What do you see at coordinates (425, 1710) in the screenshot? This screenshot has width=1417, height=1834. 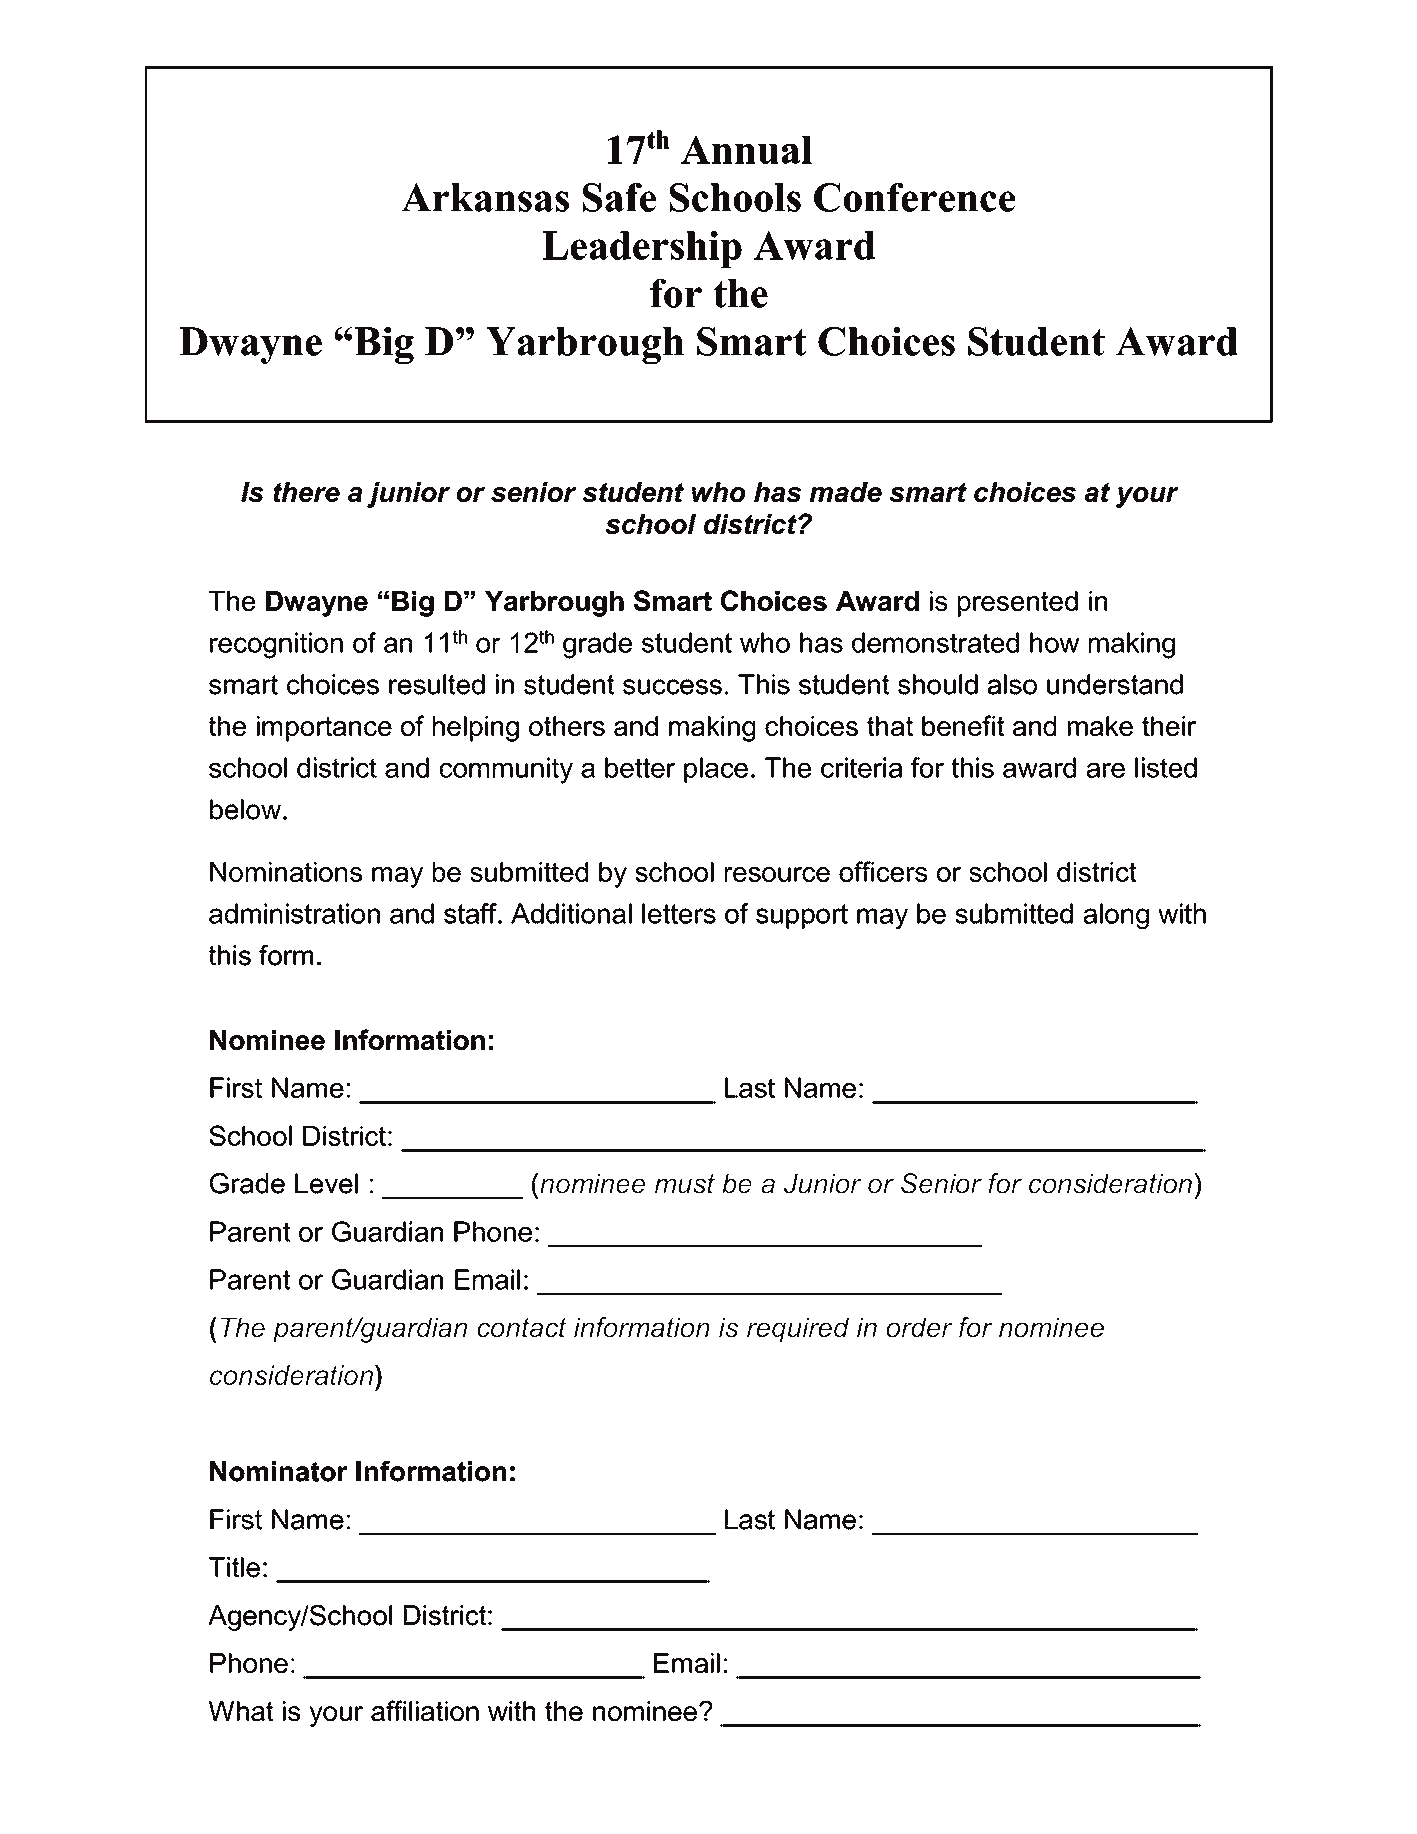 I see `affiliation` at bounding box center [425, 1710].
